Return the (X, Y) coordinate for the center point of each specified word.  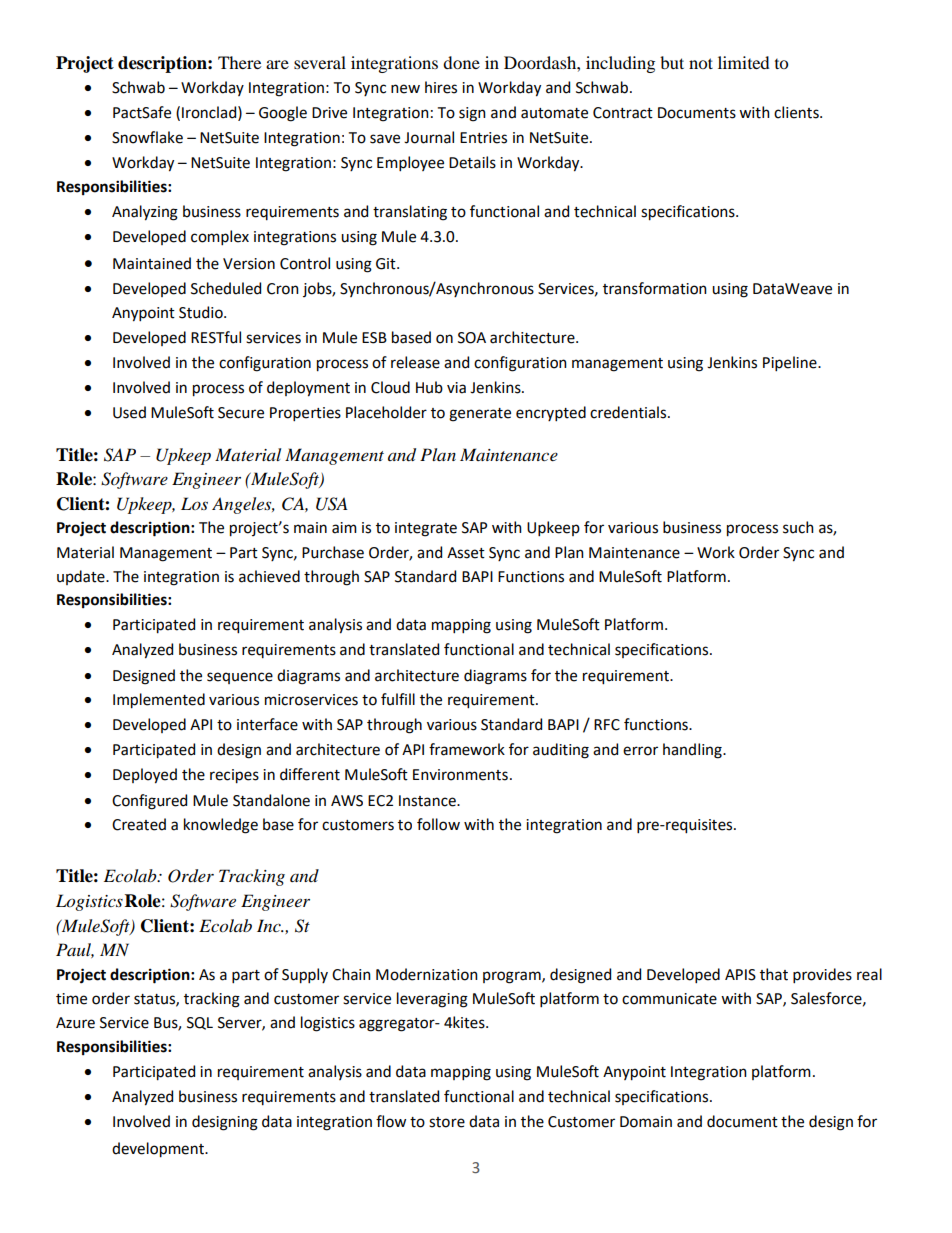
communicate (669, 999)
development (159, 1150)
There (239, 62)
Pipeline (791, 363)
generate (480, 415)
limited (744, 62)
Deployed (145, 776)
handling (693, 751)
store (447, 1122)
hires (441, 87)
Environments (460, 775)
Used (129, 412)
